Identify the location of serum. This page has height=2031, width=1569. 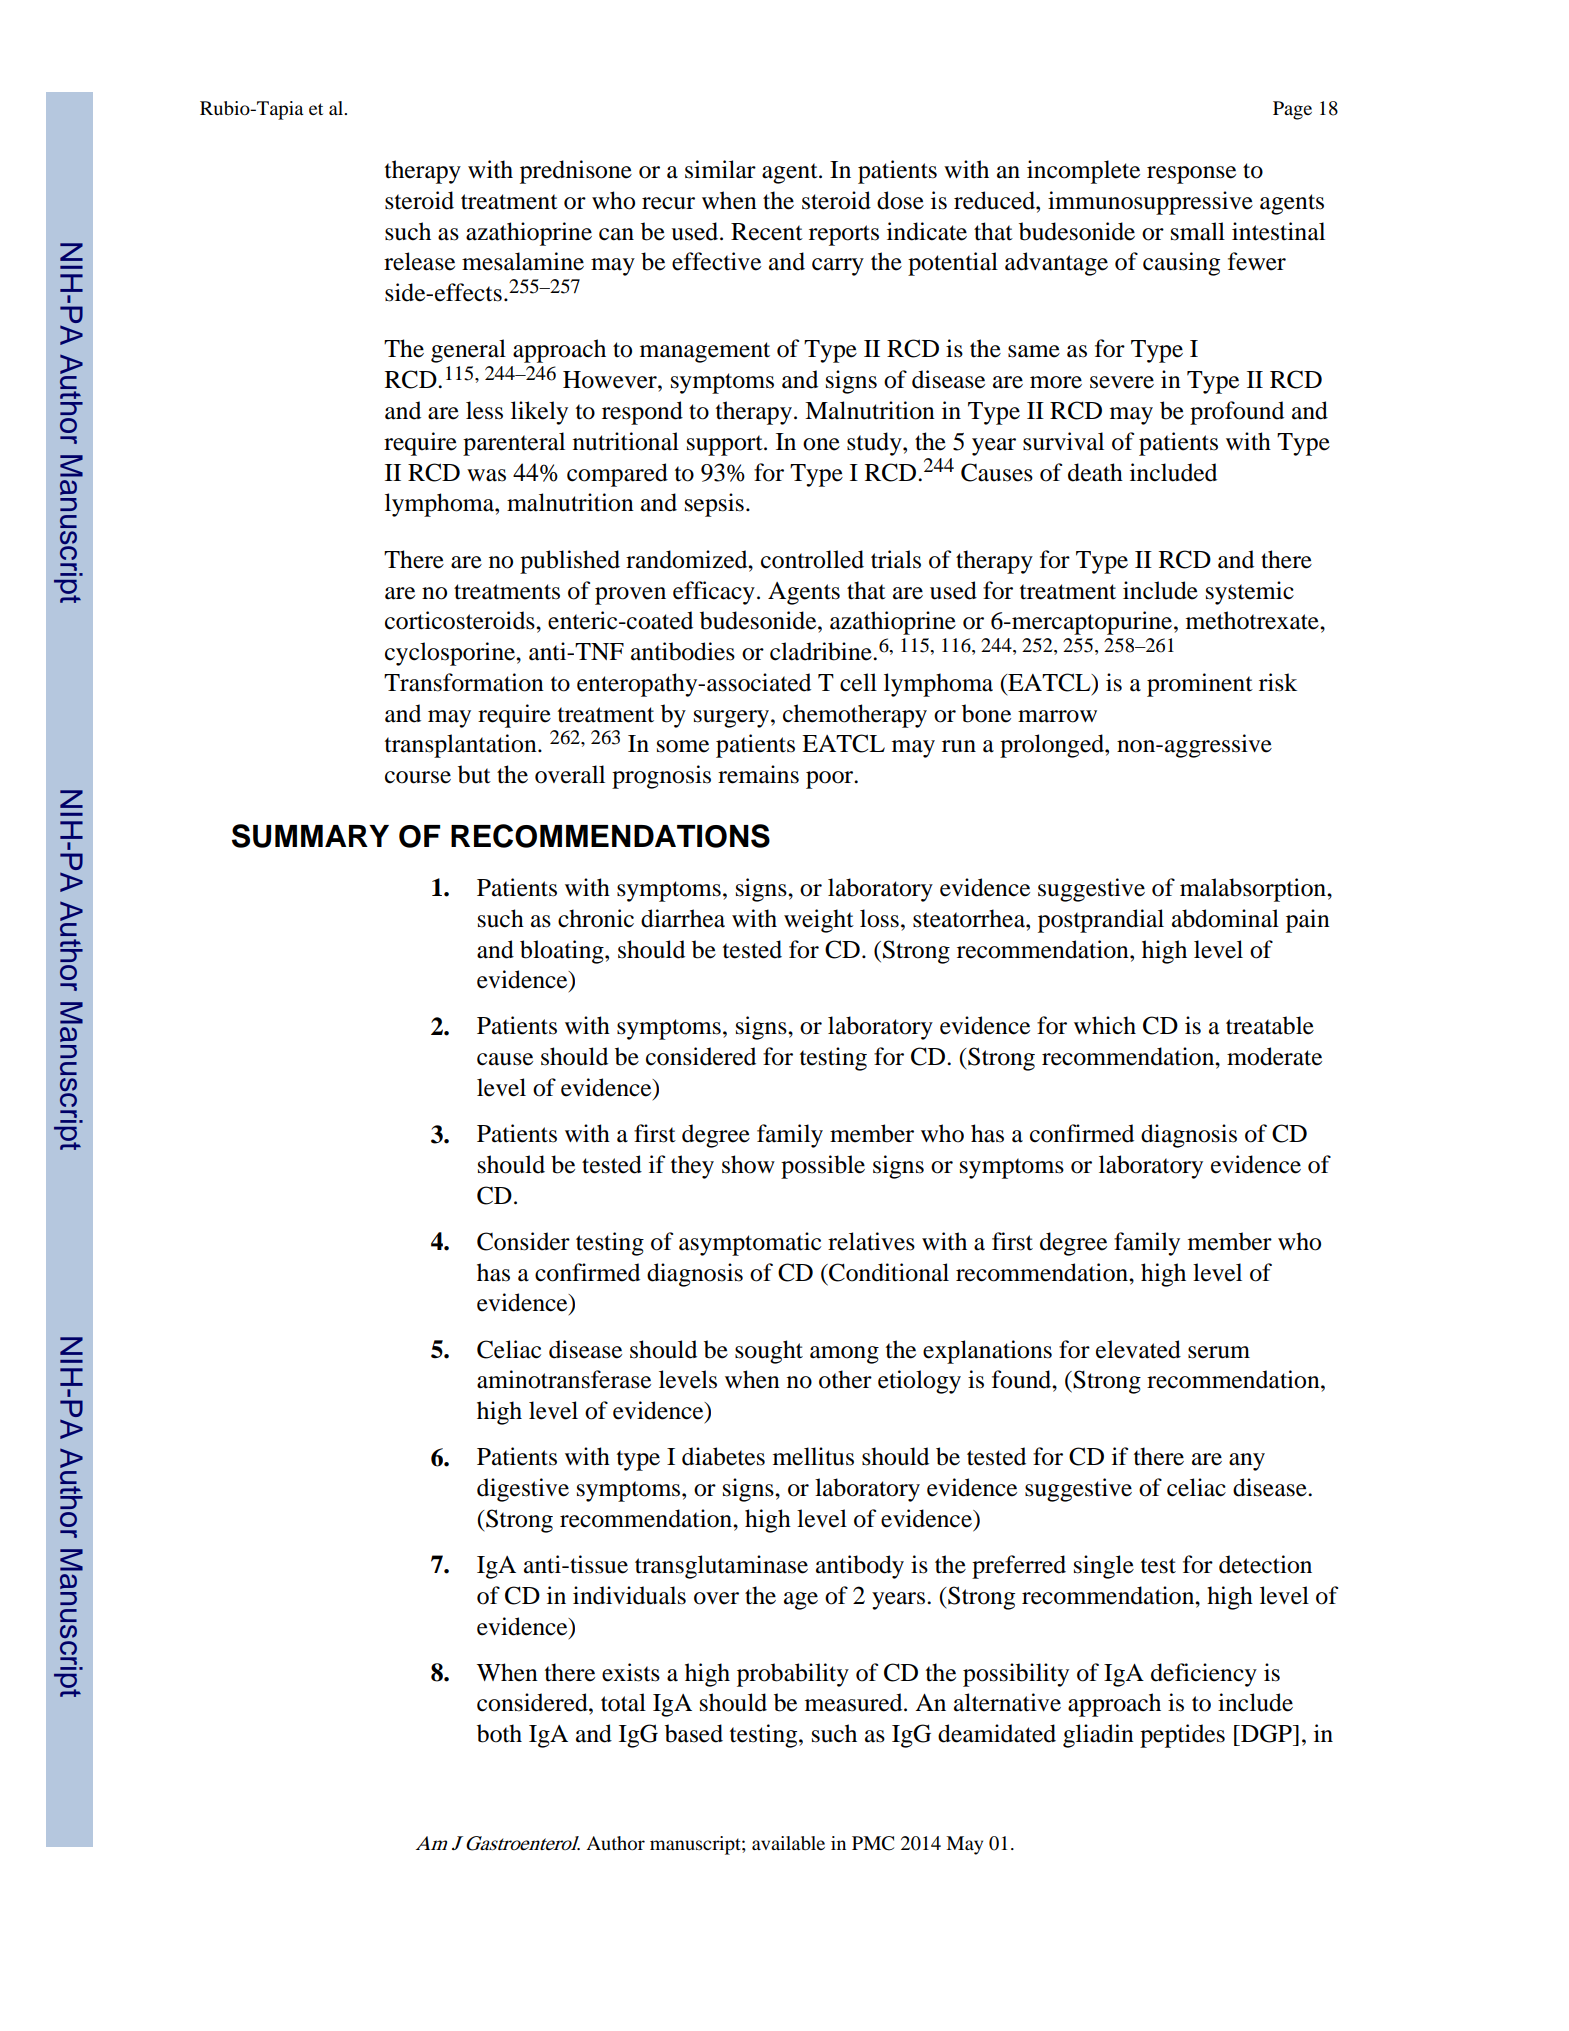
(1219, 1352).
